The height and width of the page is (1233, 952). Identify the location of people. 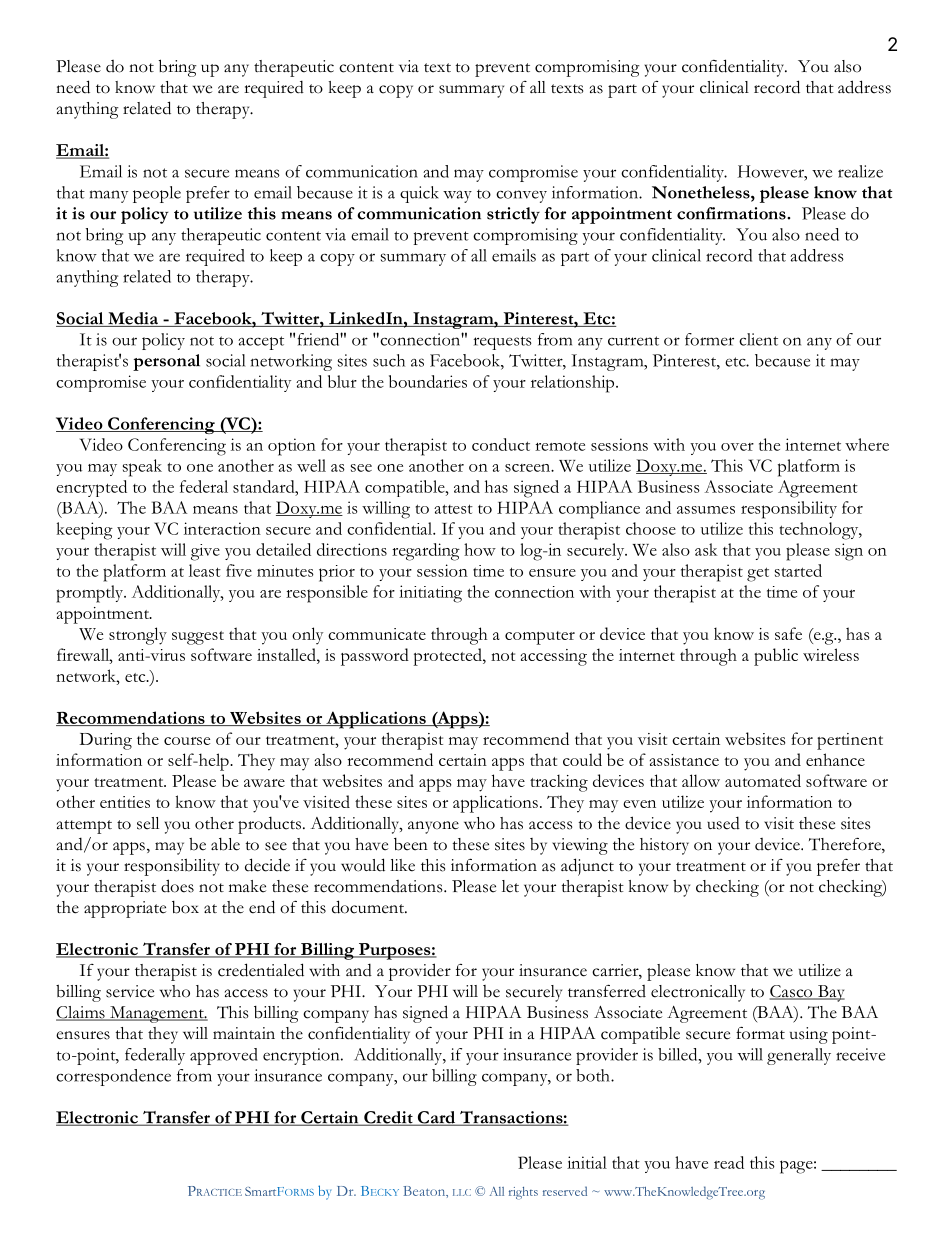
(157, 194).
